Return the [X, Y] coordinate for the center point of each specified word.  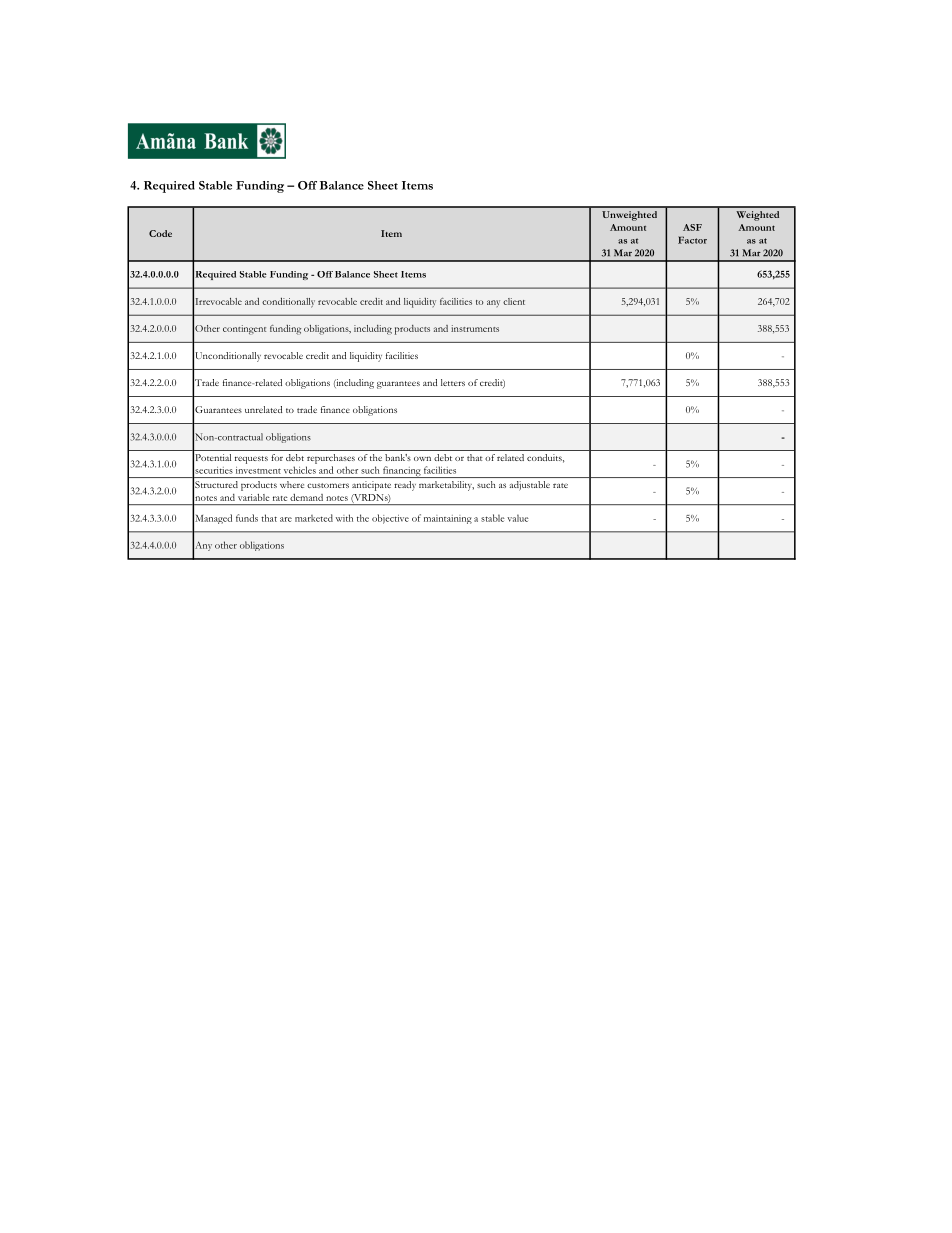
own [422, 458]
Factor [692, 240]
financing [402, 472]
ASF [692, 227]
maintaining [448, 519]
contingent [244, 330]
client [514, 301]
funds [247, 518]
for [277, 457]
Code [160, 233]
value [518, 518]
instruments [475, 328]
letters [453, 382]
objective [390, 519]
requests [251, 460]
